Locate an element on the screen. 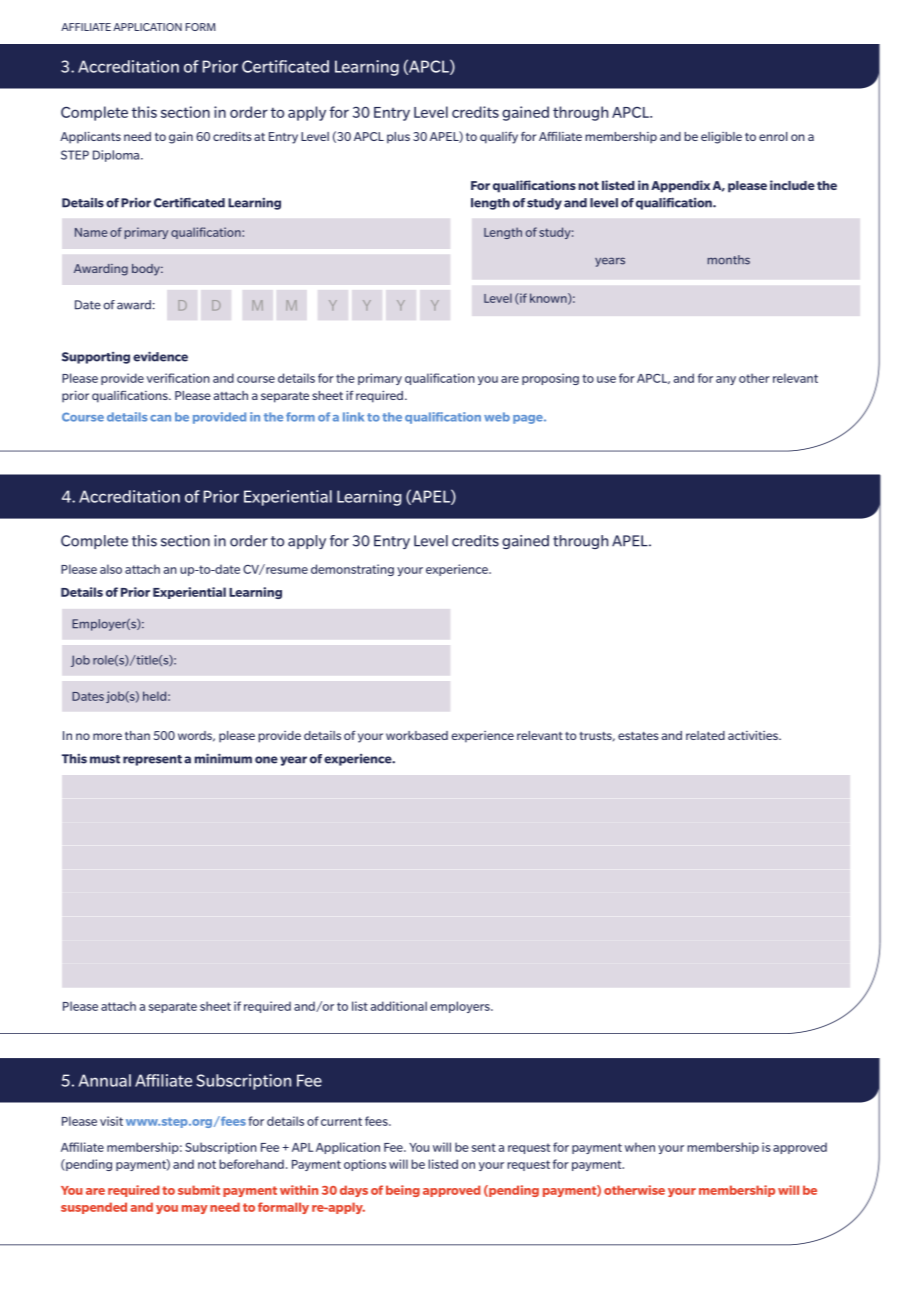 Image resolution: width=924 pixels, height=1308 pixels. also is located at coordinates (111, 569).
